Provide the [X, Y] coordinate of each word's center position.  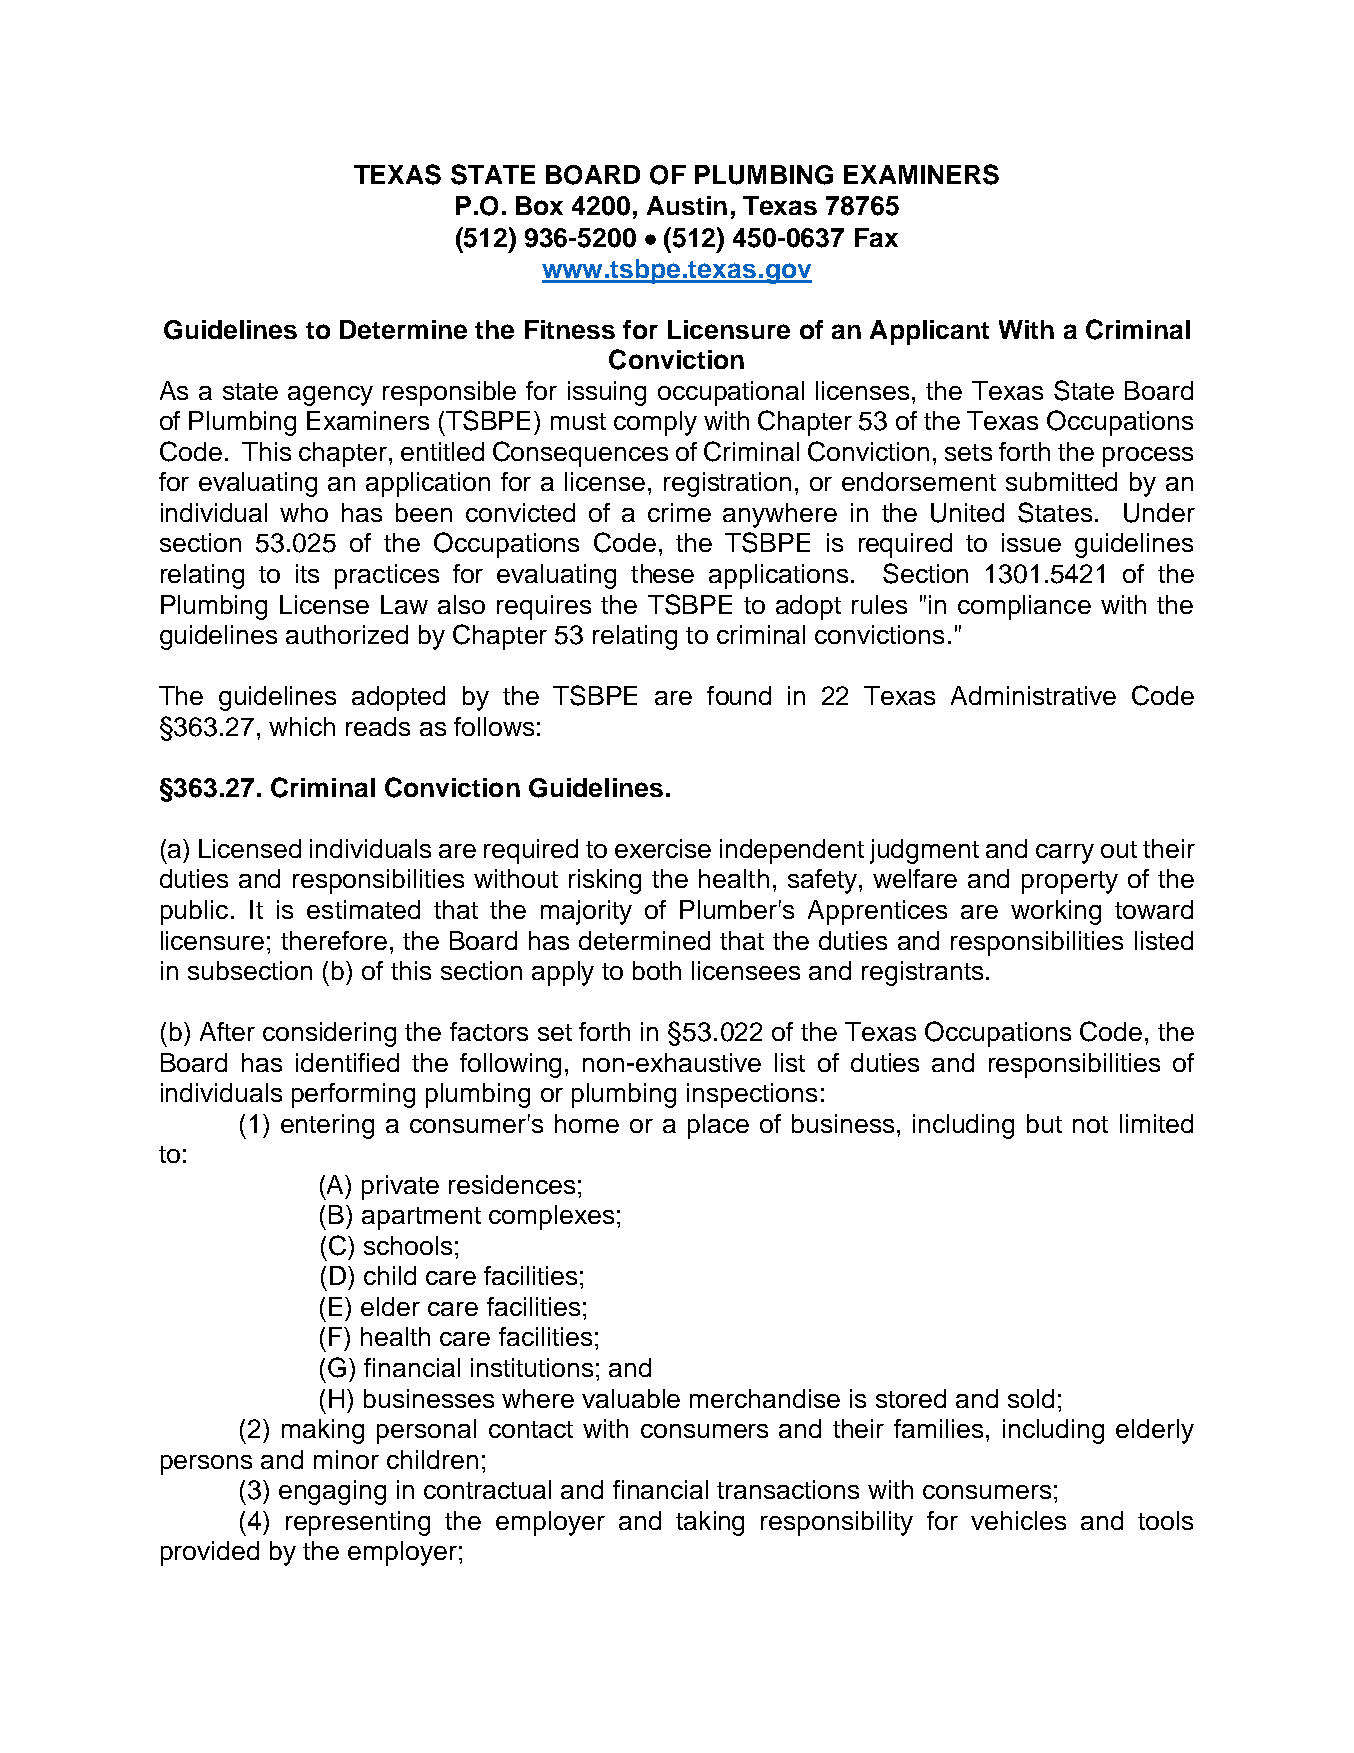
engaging [332, 1492]
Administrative [1033, 695]
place [718, 1126]
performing [353, 1095]
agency [330, 396]
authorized [347, 634]
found [739, 695]
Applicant [929, 332]
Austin [687, 205]
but [1044, 1123]
